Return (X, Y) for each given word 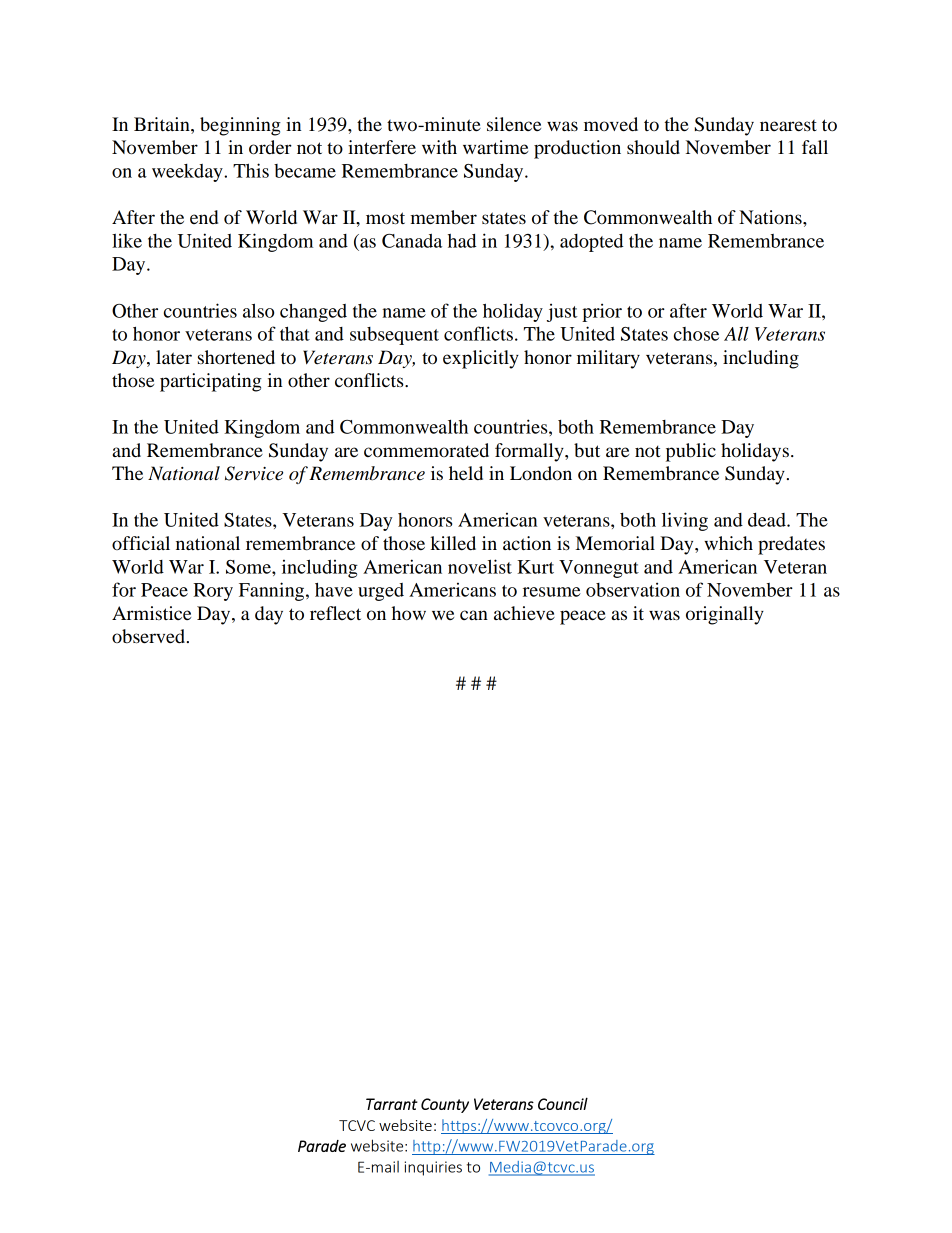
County (445, 1105)
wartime (495, 147)
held (466, 473)
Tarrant (392, 1104)
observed (150, 636)
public (691, 452)
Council (563, 1103)
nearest (788, 125)
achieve (524, 613)
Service (254, 473)
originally (725, 615)
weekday (188, 173)
